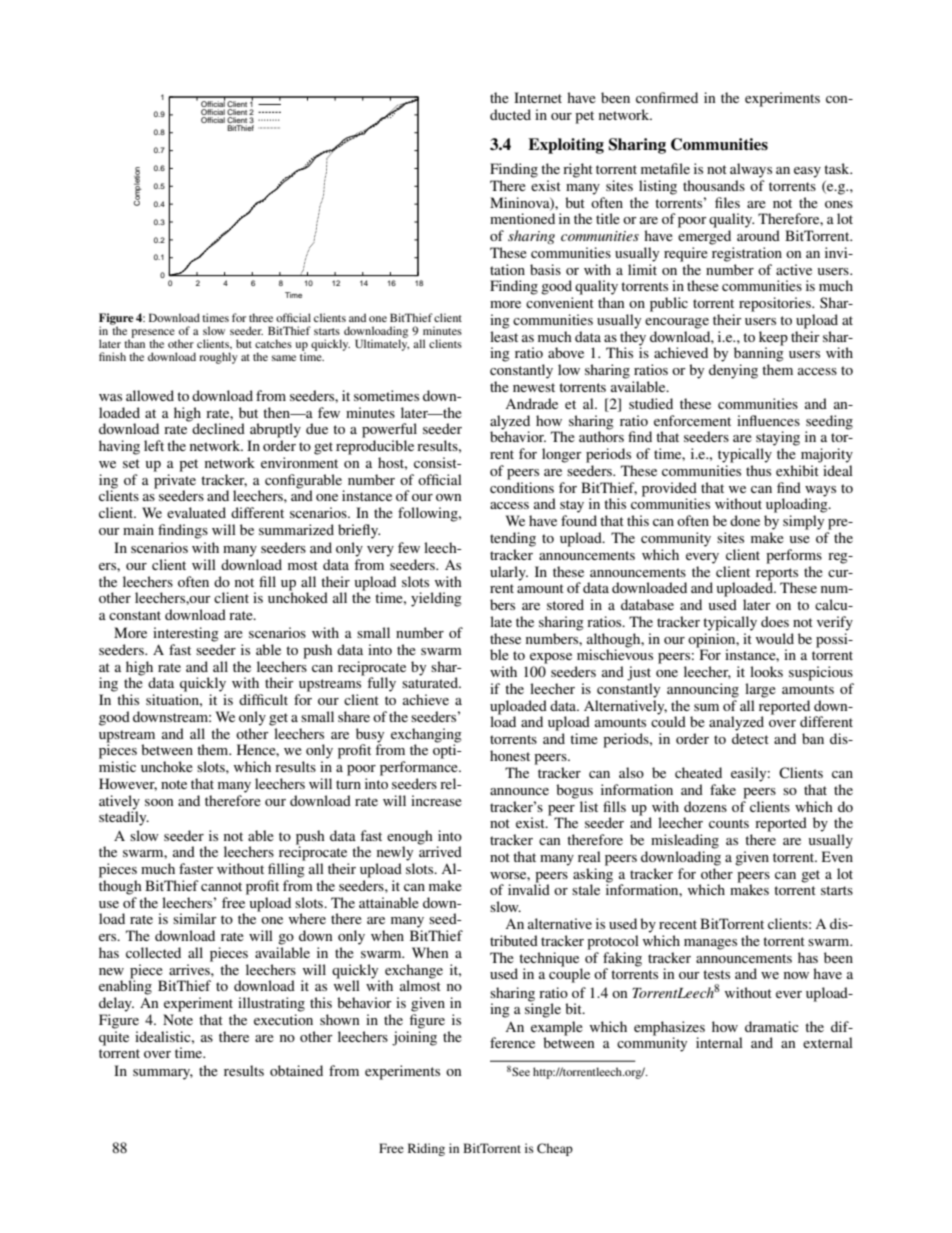  What do you see at coordinates (163, 1074) in the screenshot?
I see `summary` at bounding box center [163, 1074].
